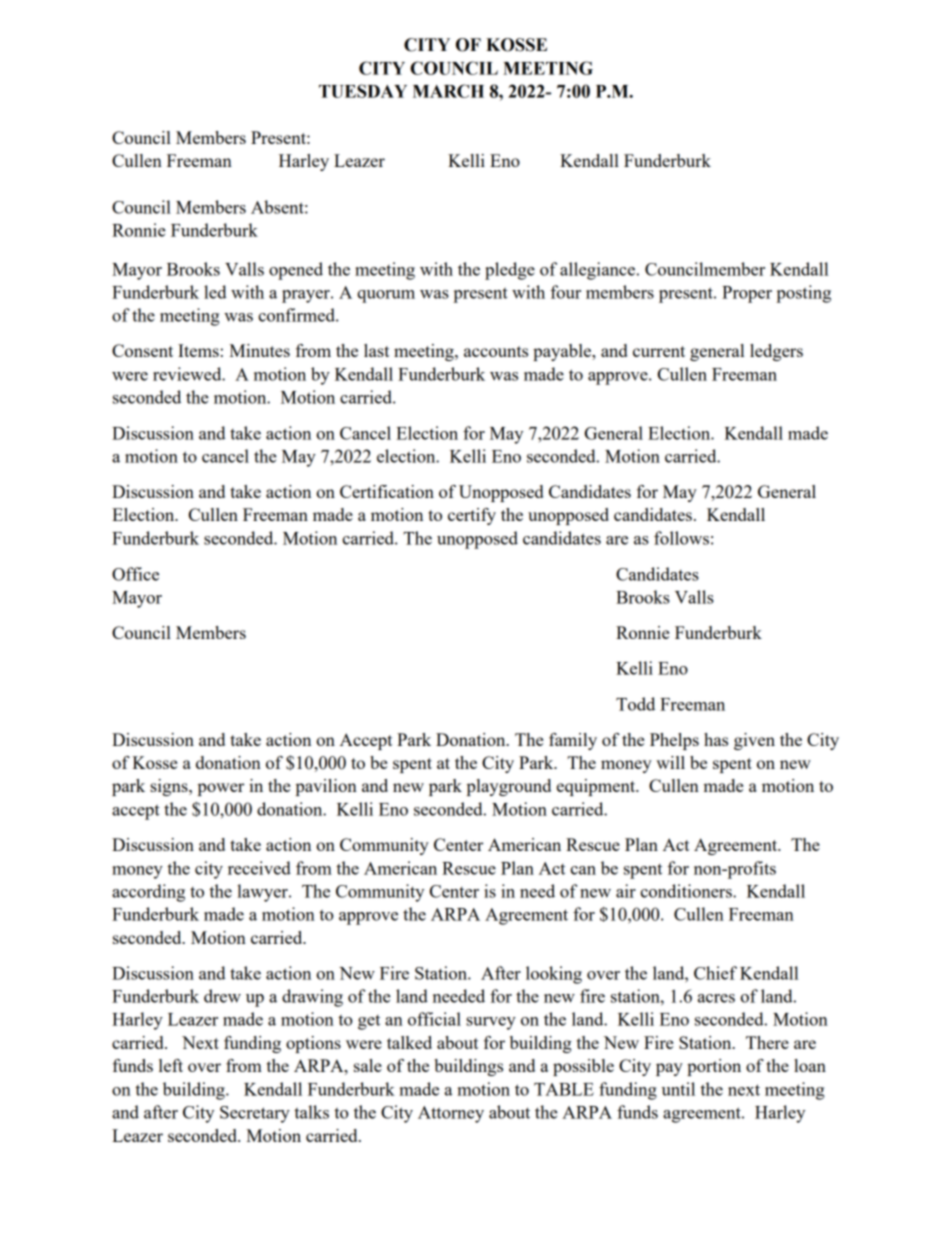 This image has width=952, height=1233. What do you see at coordinates (448, 91) in the image?
I see `MARCH` at bounding box center [448, 91].
